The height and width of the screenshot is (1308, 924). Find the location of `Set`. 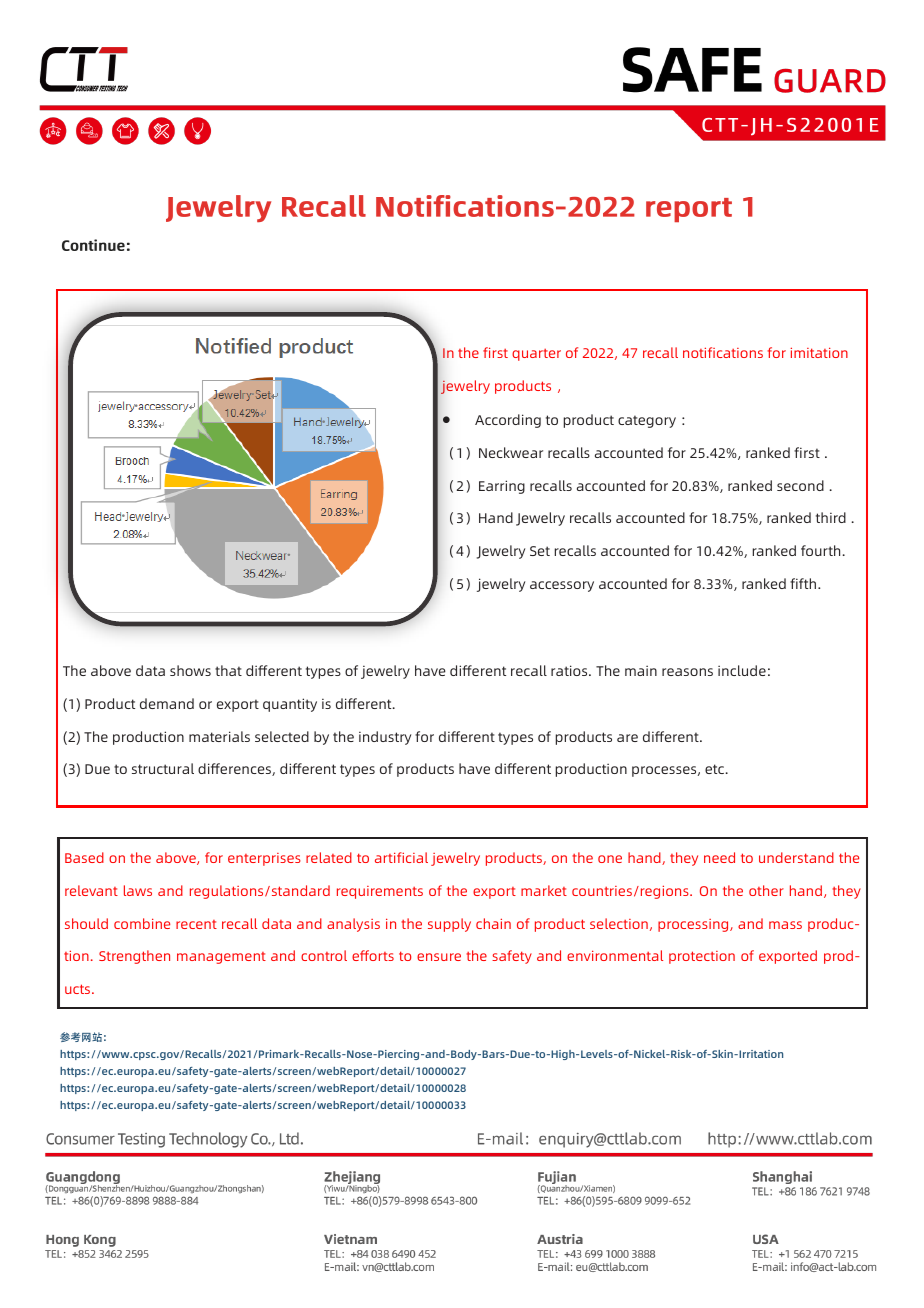

Set is located at coordinates (540, 551).
